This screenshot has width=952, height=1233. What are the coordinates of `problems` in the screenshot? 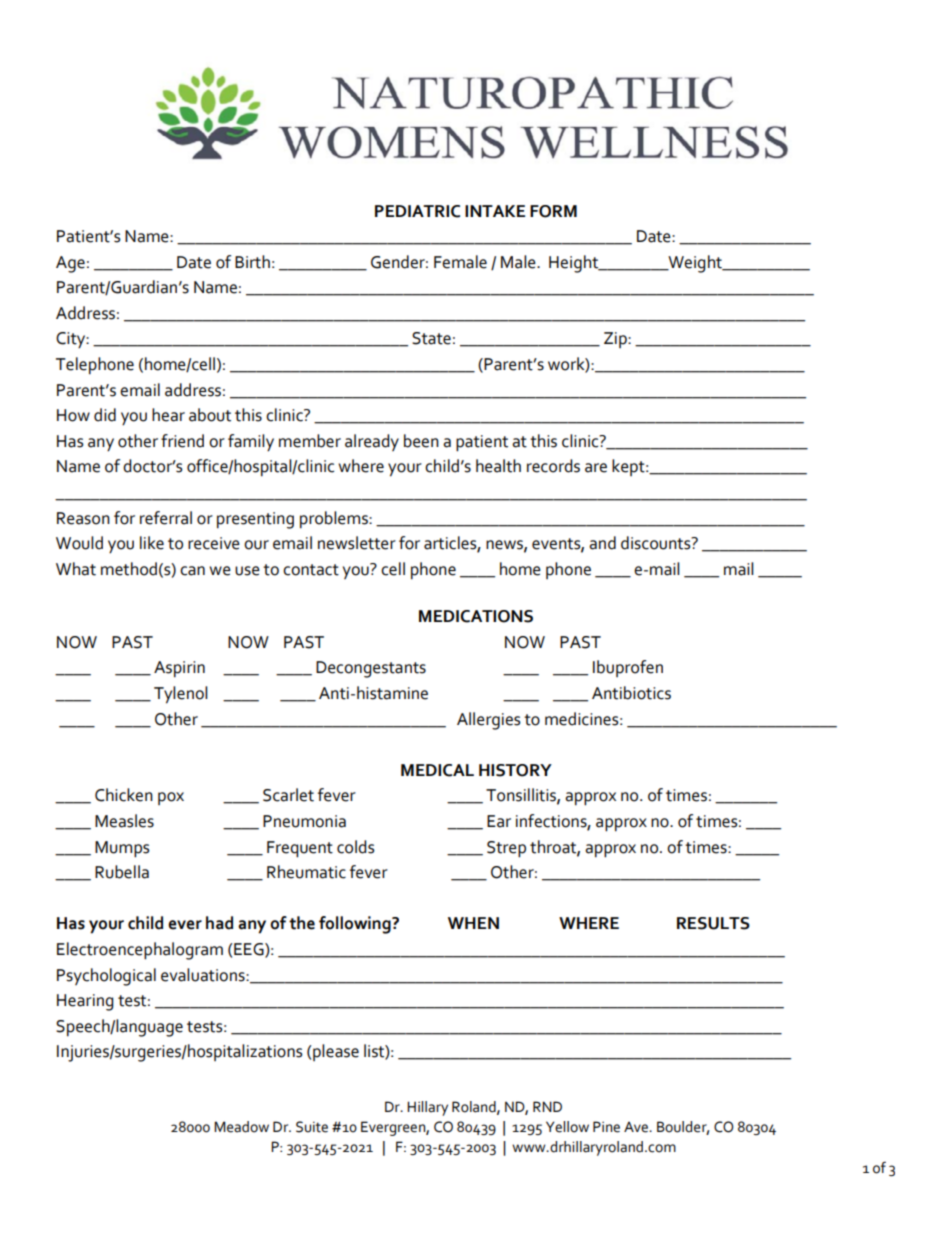 It's located at (335, 520).
